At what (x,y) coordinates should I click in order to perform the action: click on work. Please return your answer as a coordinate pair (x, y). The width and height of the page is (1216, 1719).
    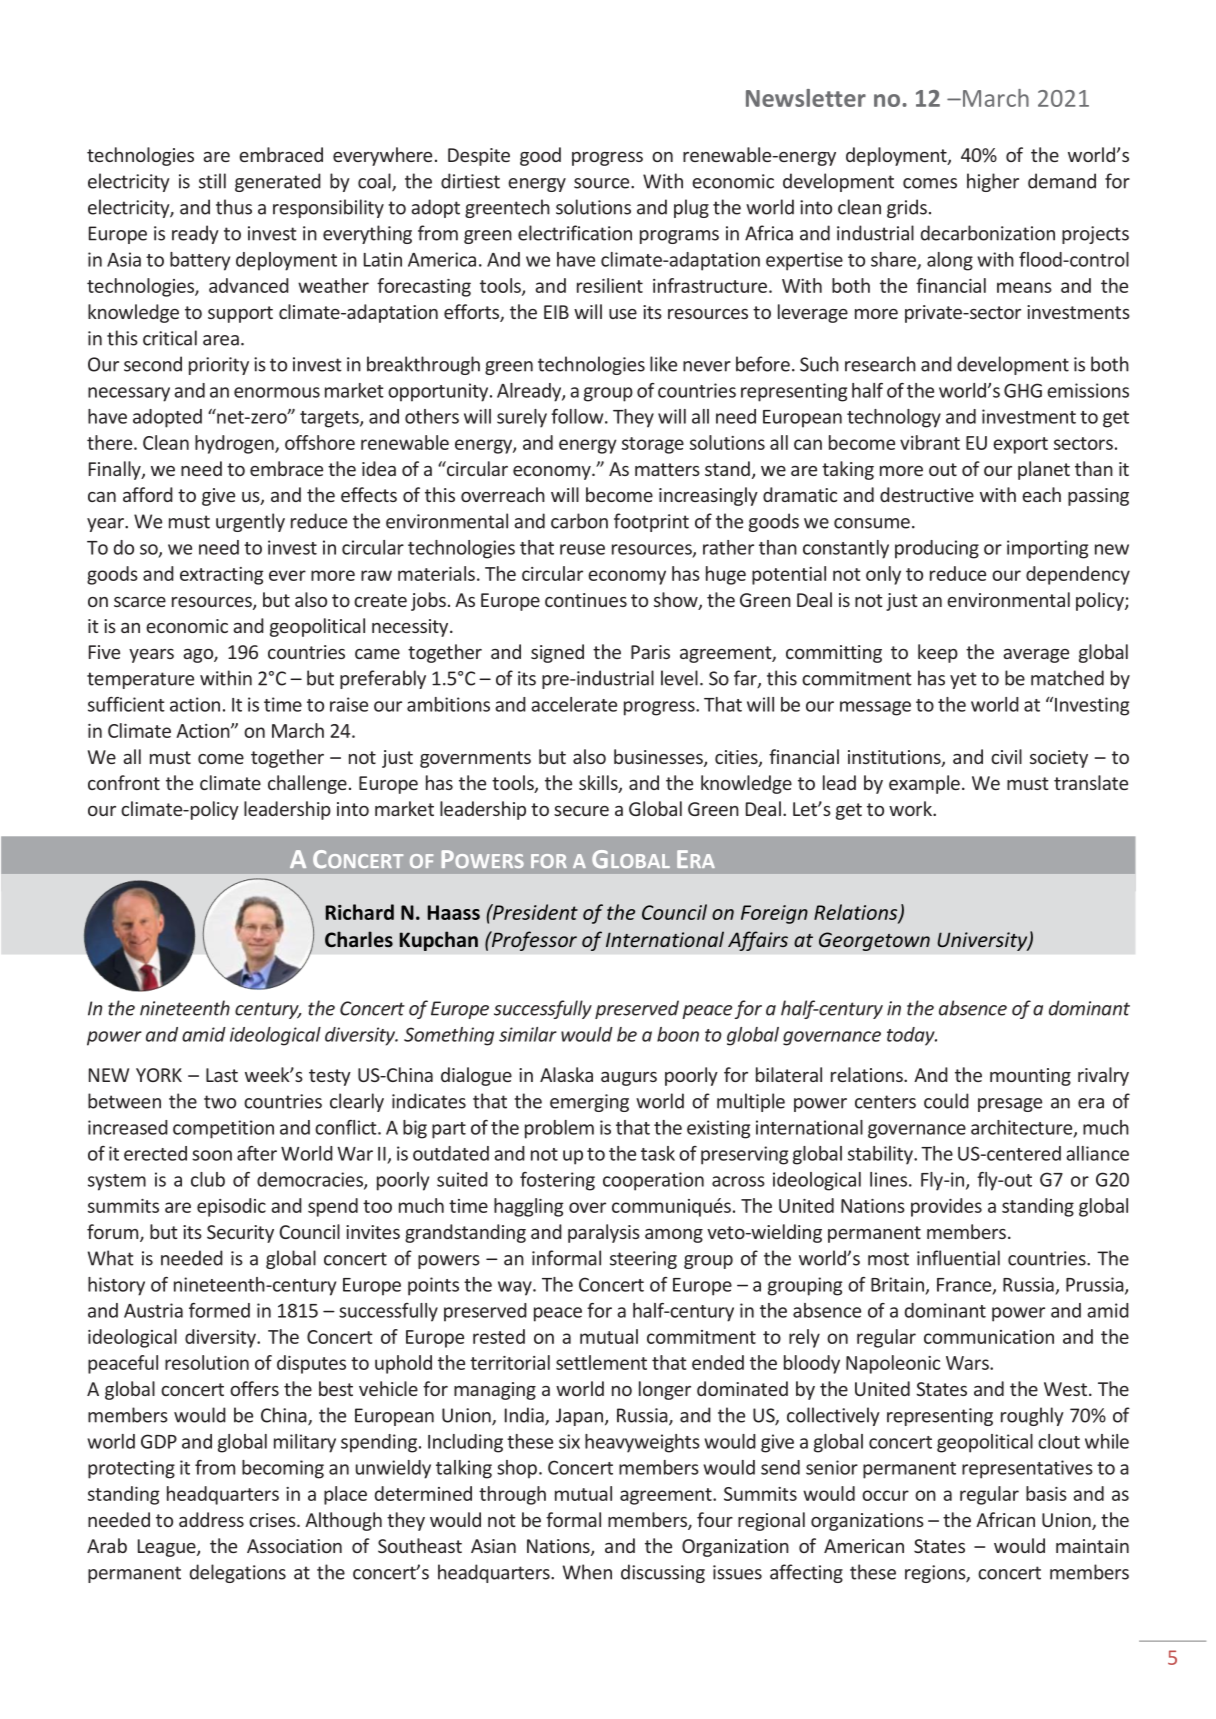
    Looking at the image, I should click on (911, 808).
